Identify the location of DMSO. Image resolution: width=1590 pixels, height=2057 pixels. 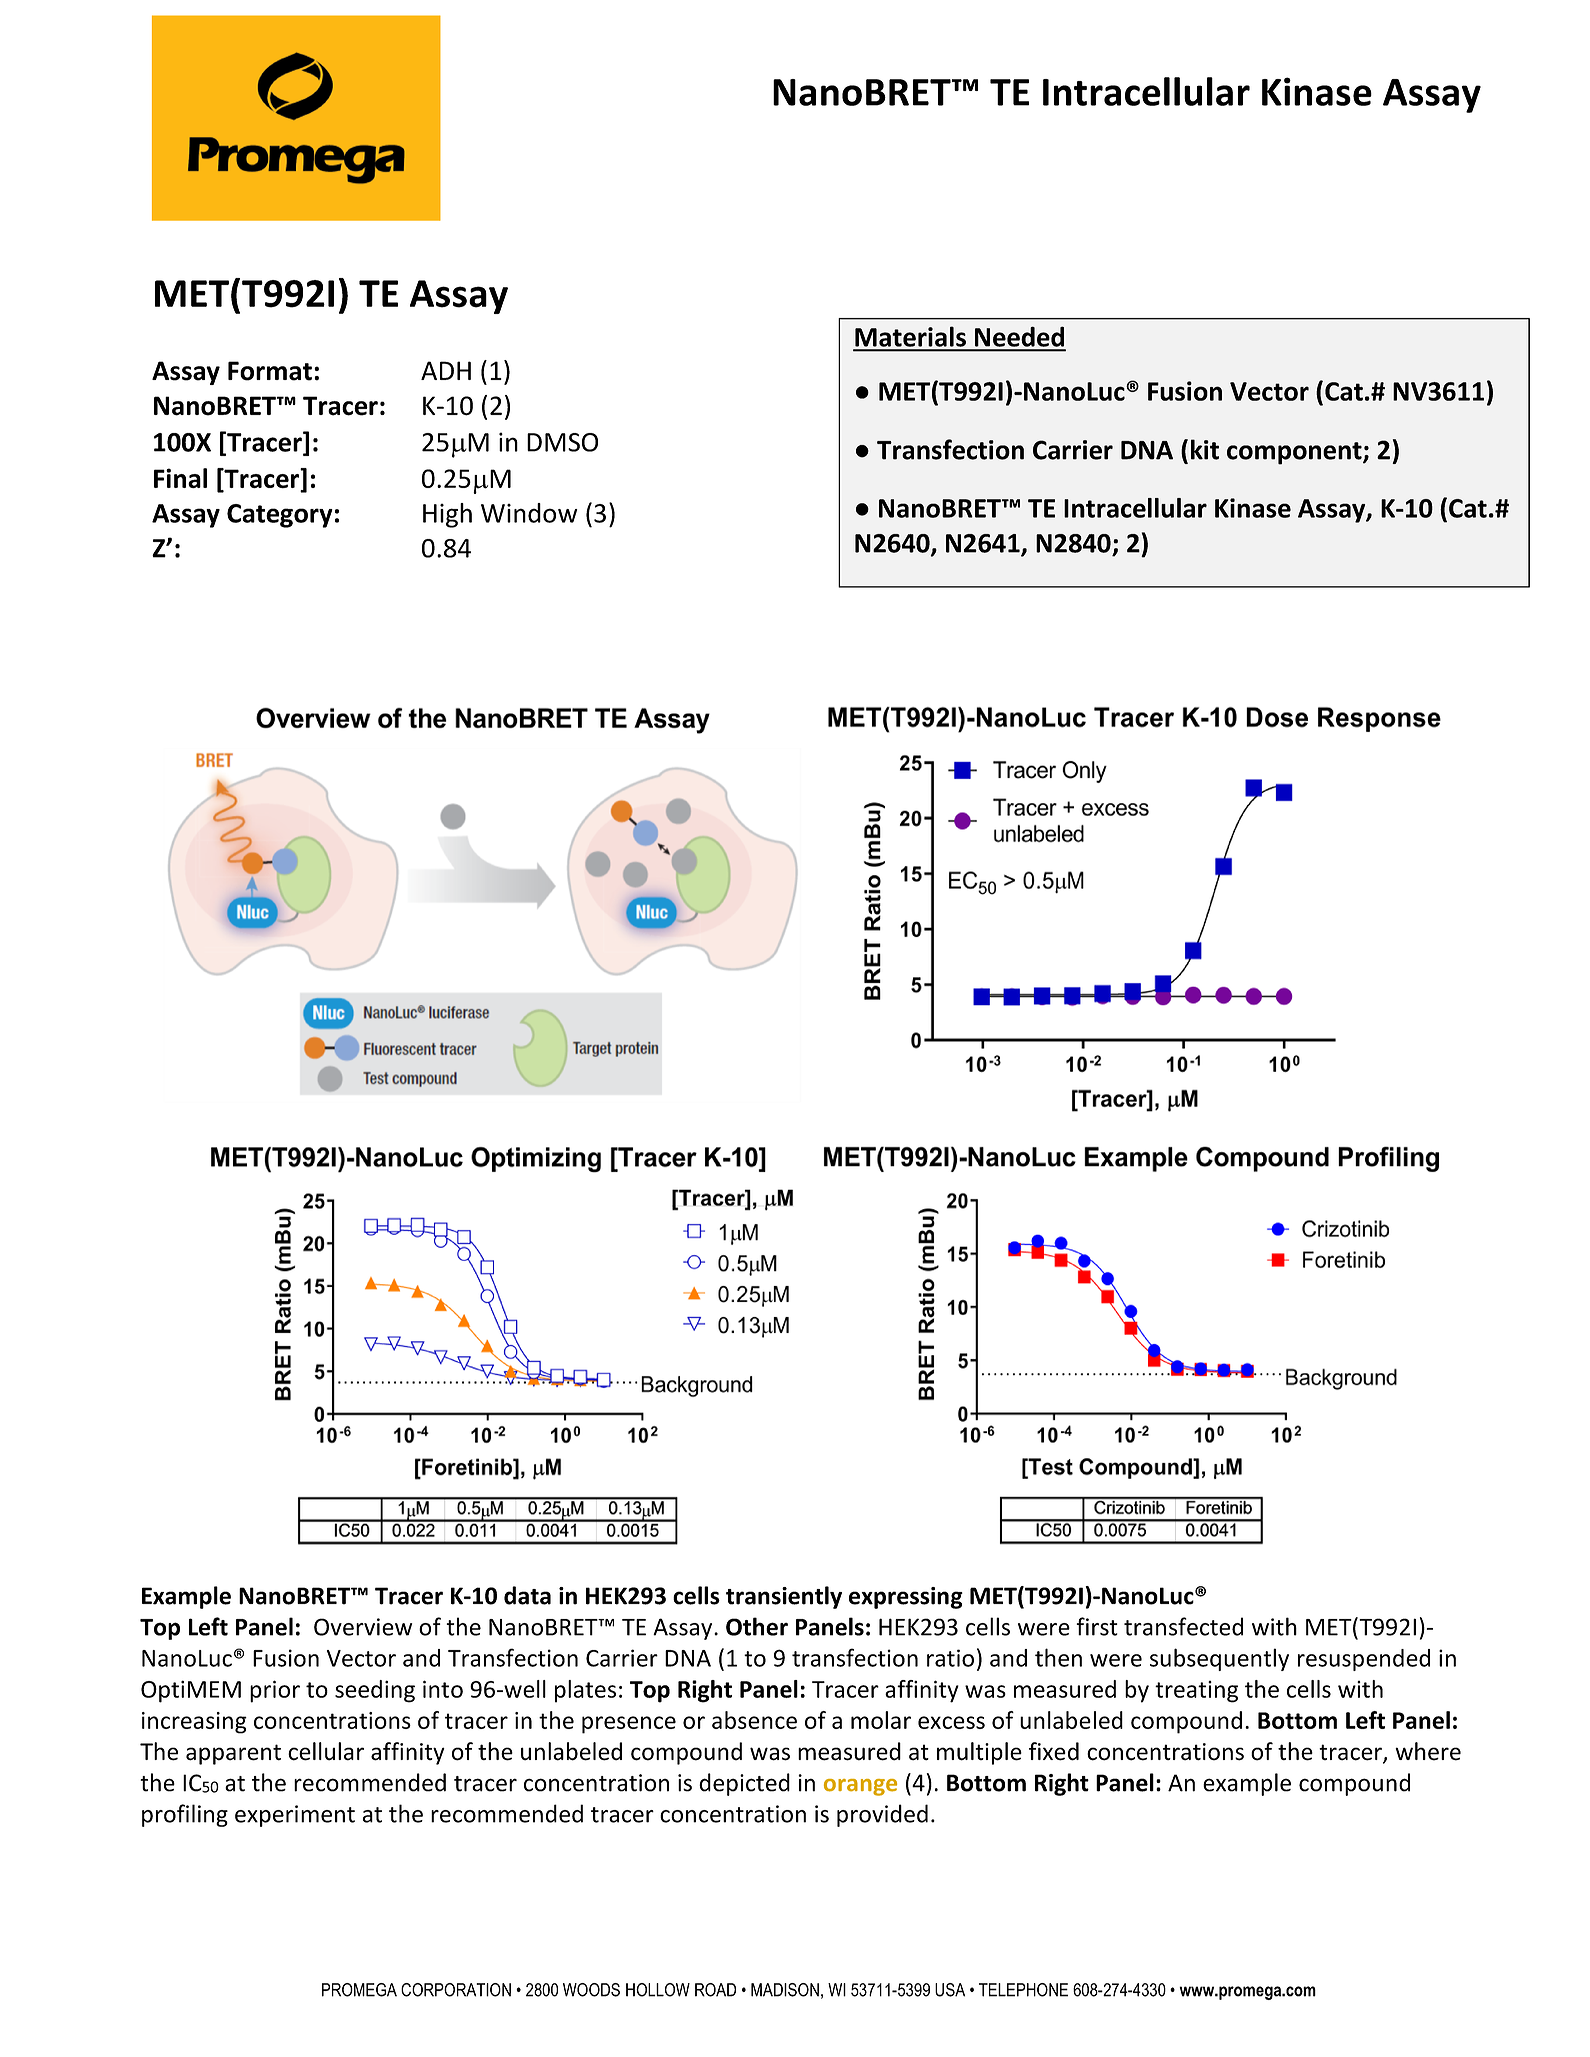
(562, 442).
